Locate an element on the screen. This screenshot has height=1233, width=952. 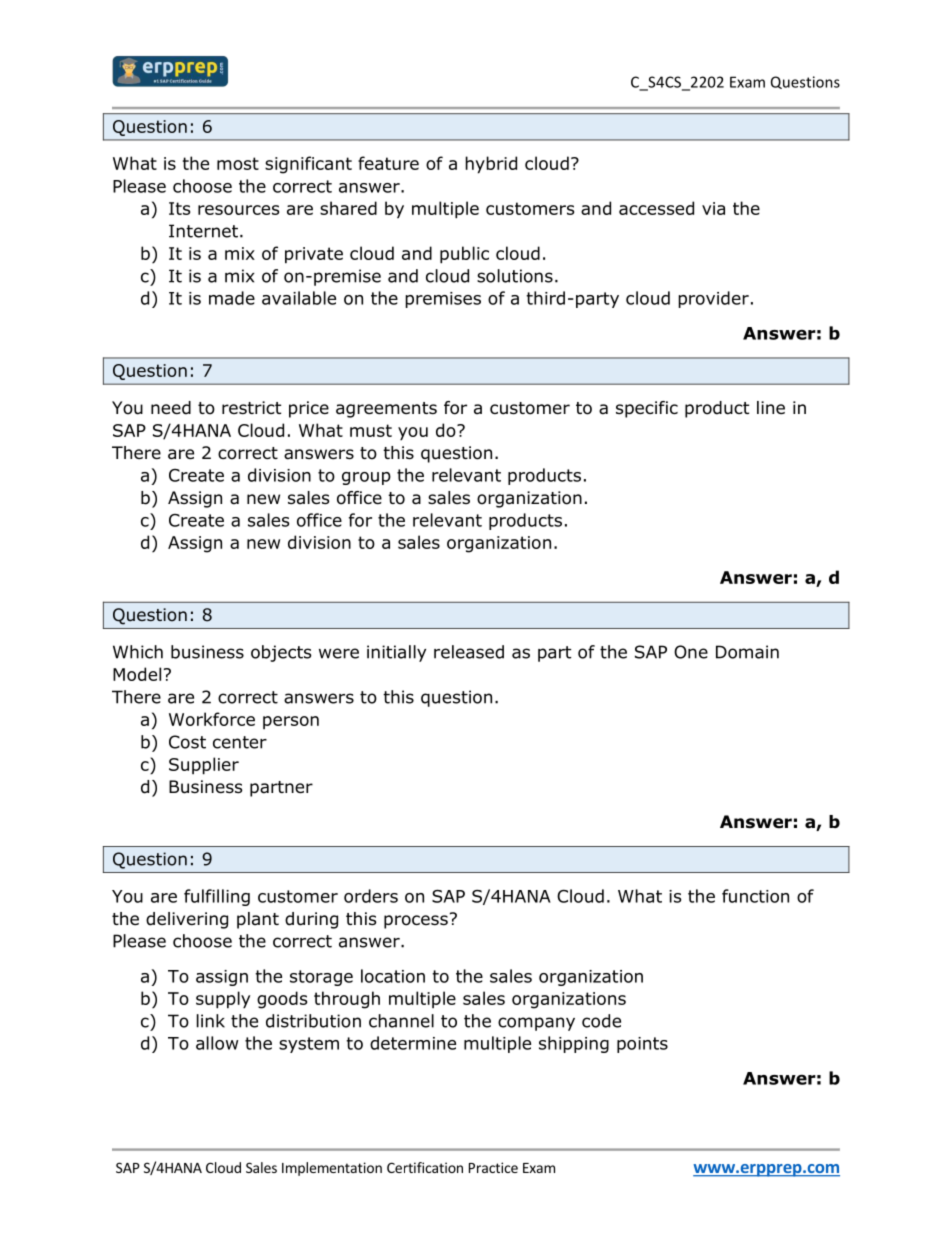
resources is located at coordinates (238, 210).
